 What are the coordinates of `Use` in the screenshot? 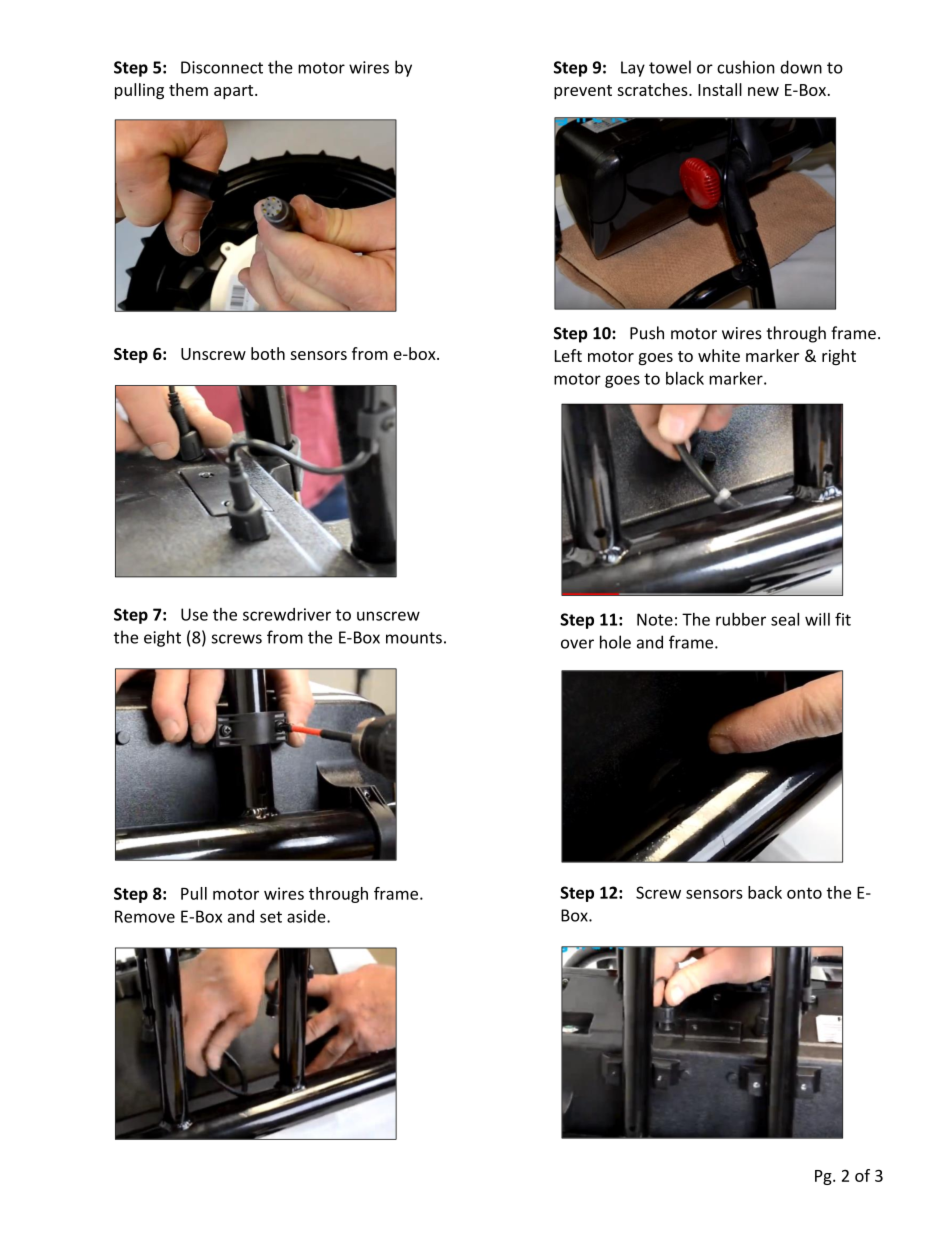 It's located at (194, 614).
